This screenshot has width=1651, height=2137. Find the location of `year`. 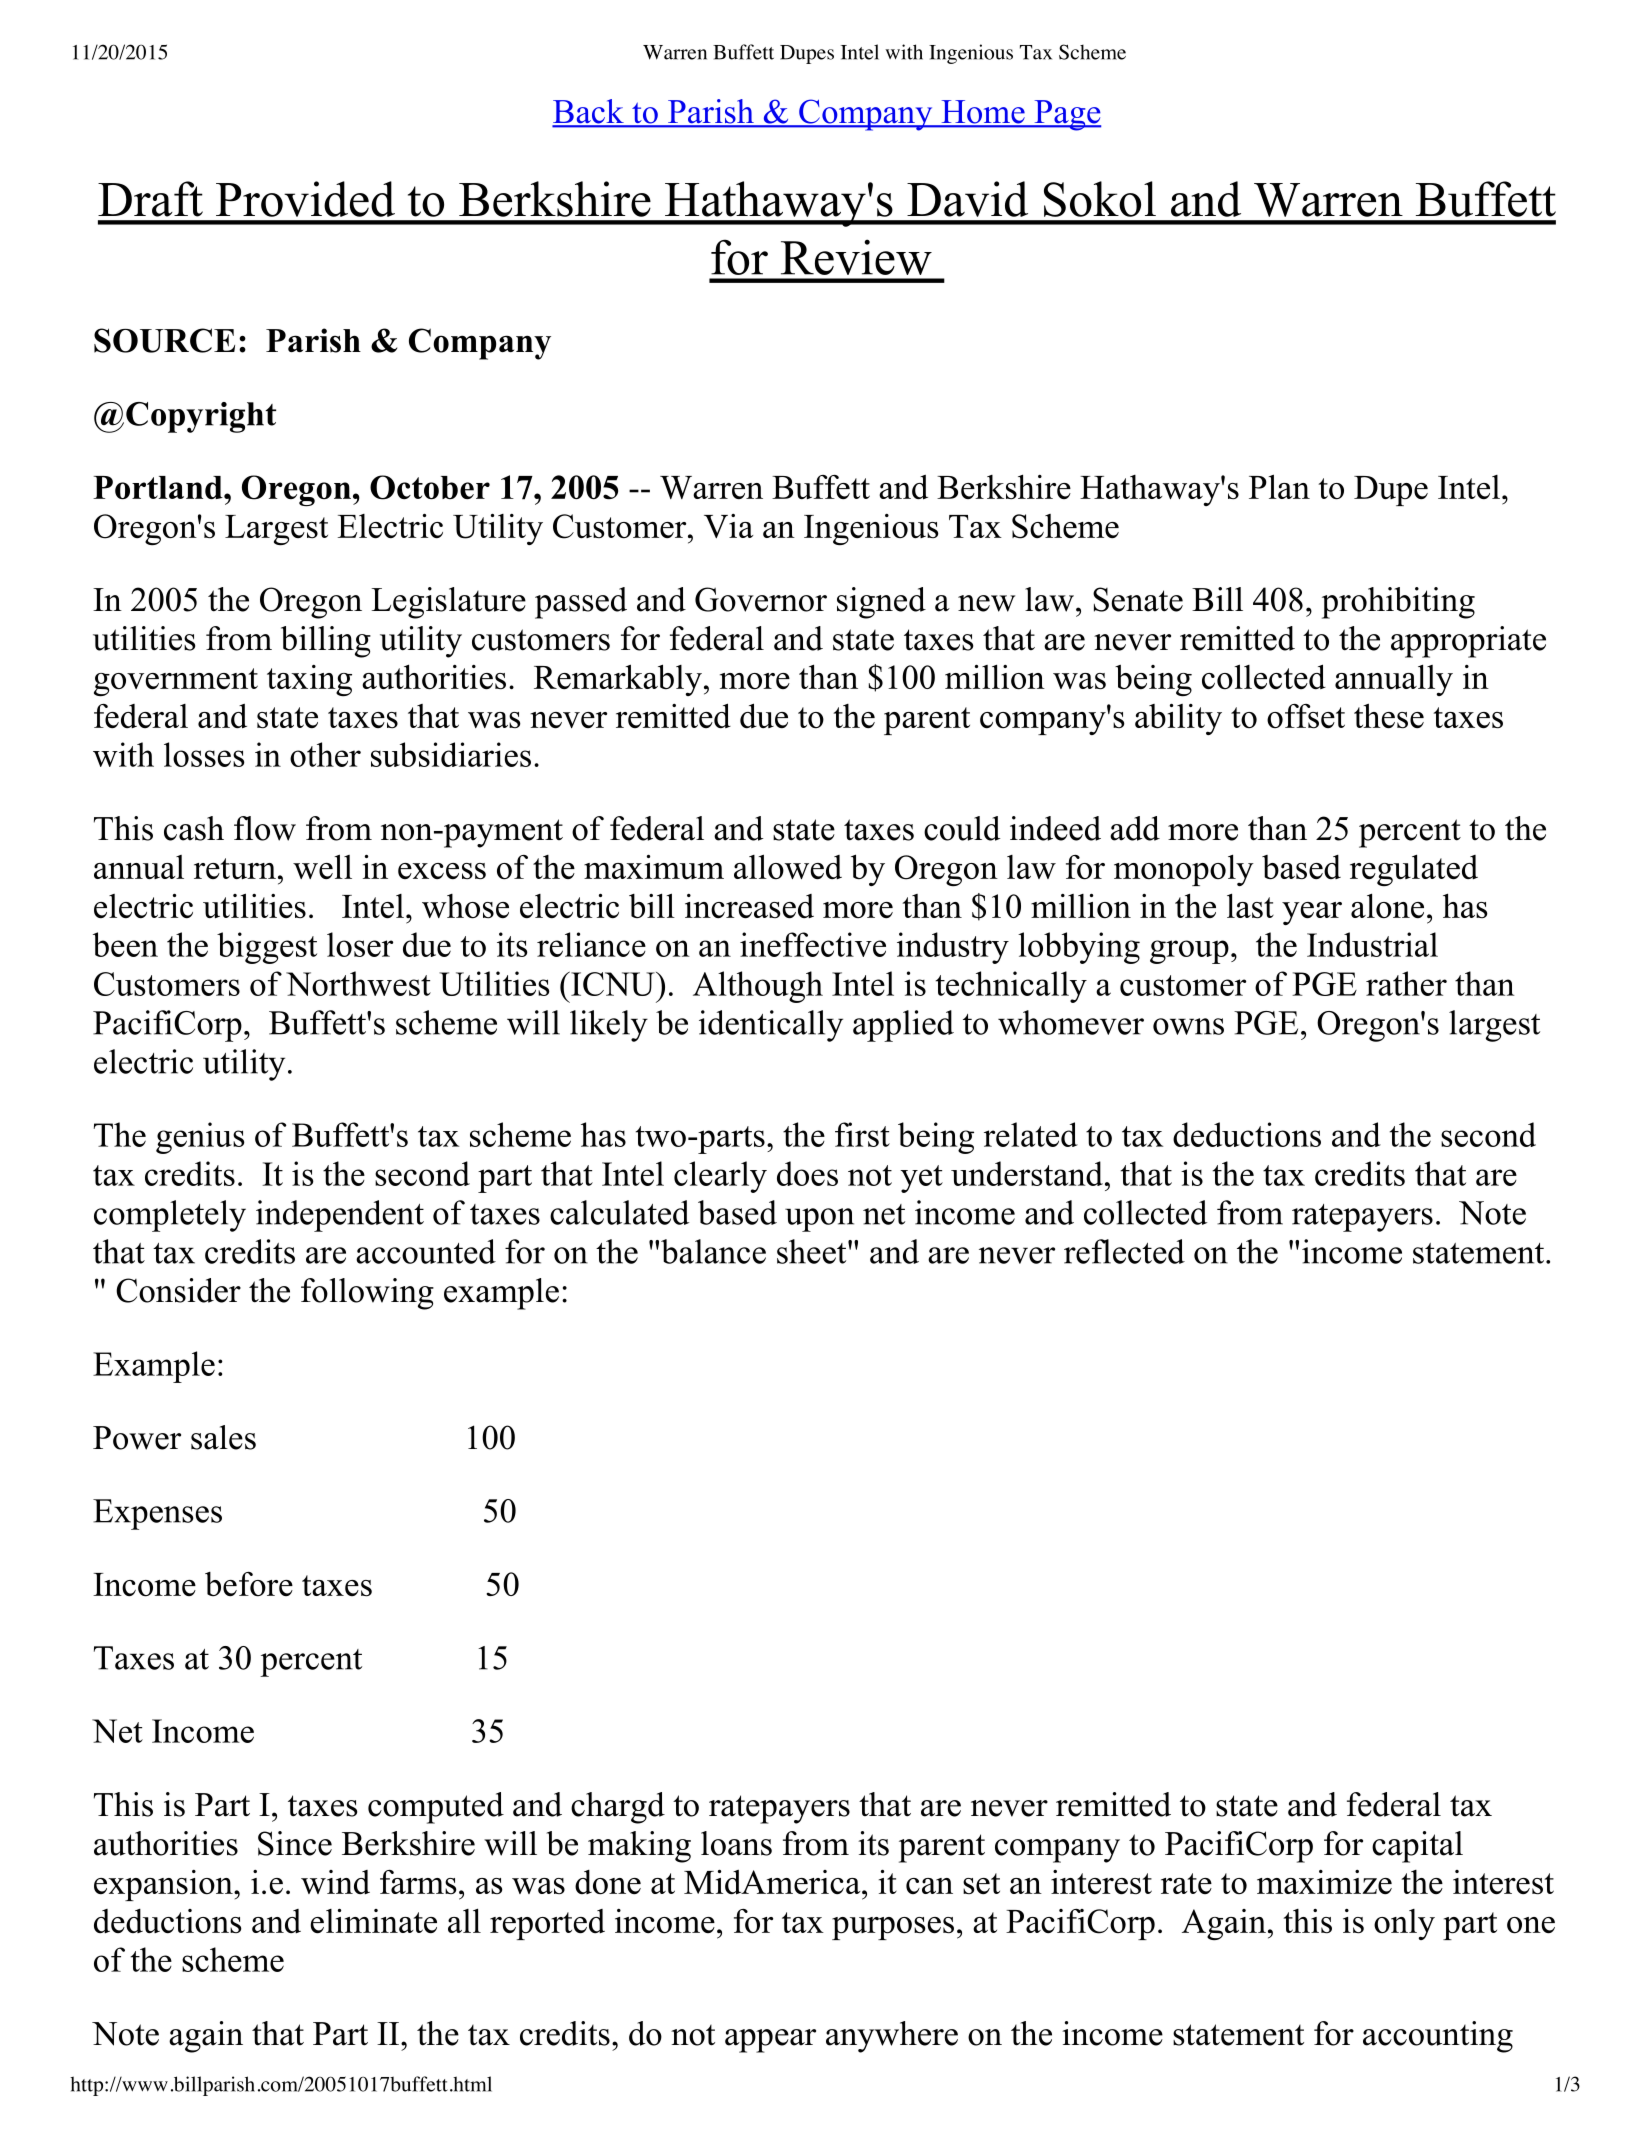

year is located at coordinates (1312, 913).
